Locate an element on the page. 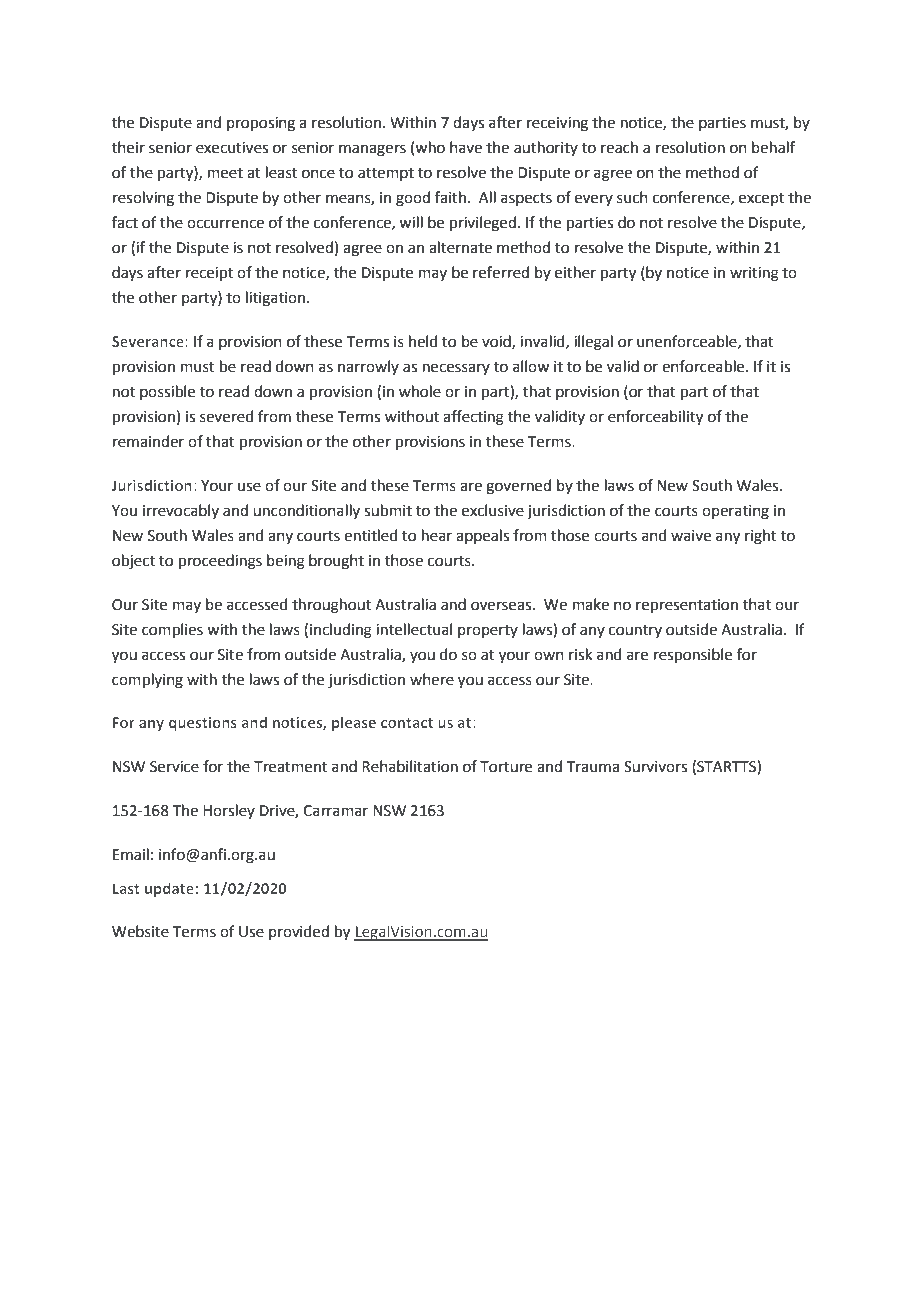  reach is located at coordinates (619, 147).
